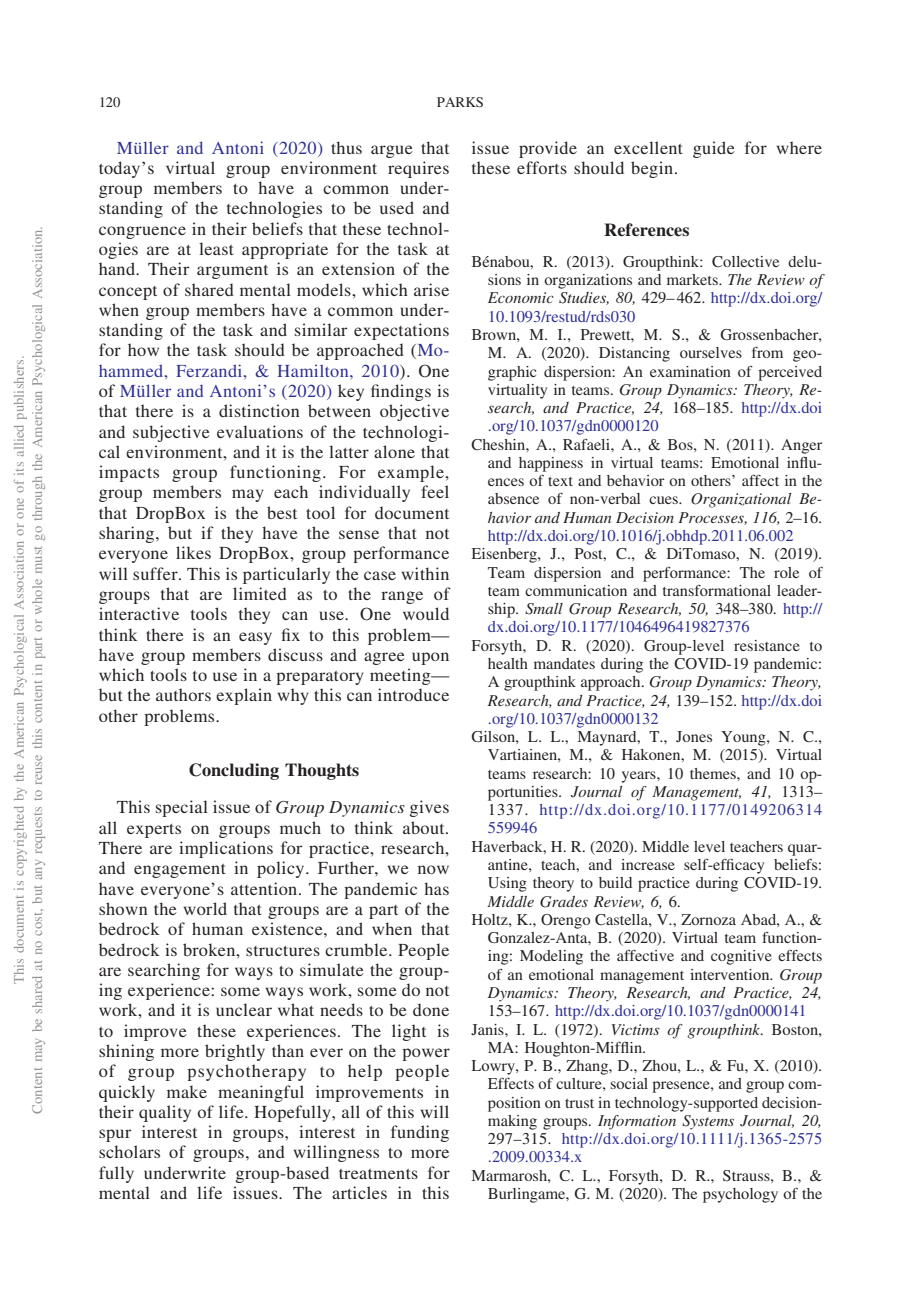 The height and width of the document is (1316, 921). What do you see at coordinates (714, 773) in the document?
I see `themes` at bounding box center [714, 773].
